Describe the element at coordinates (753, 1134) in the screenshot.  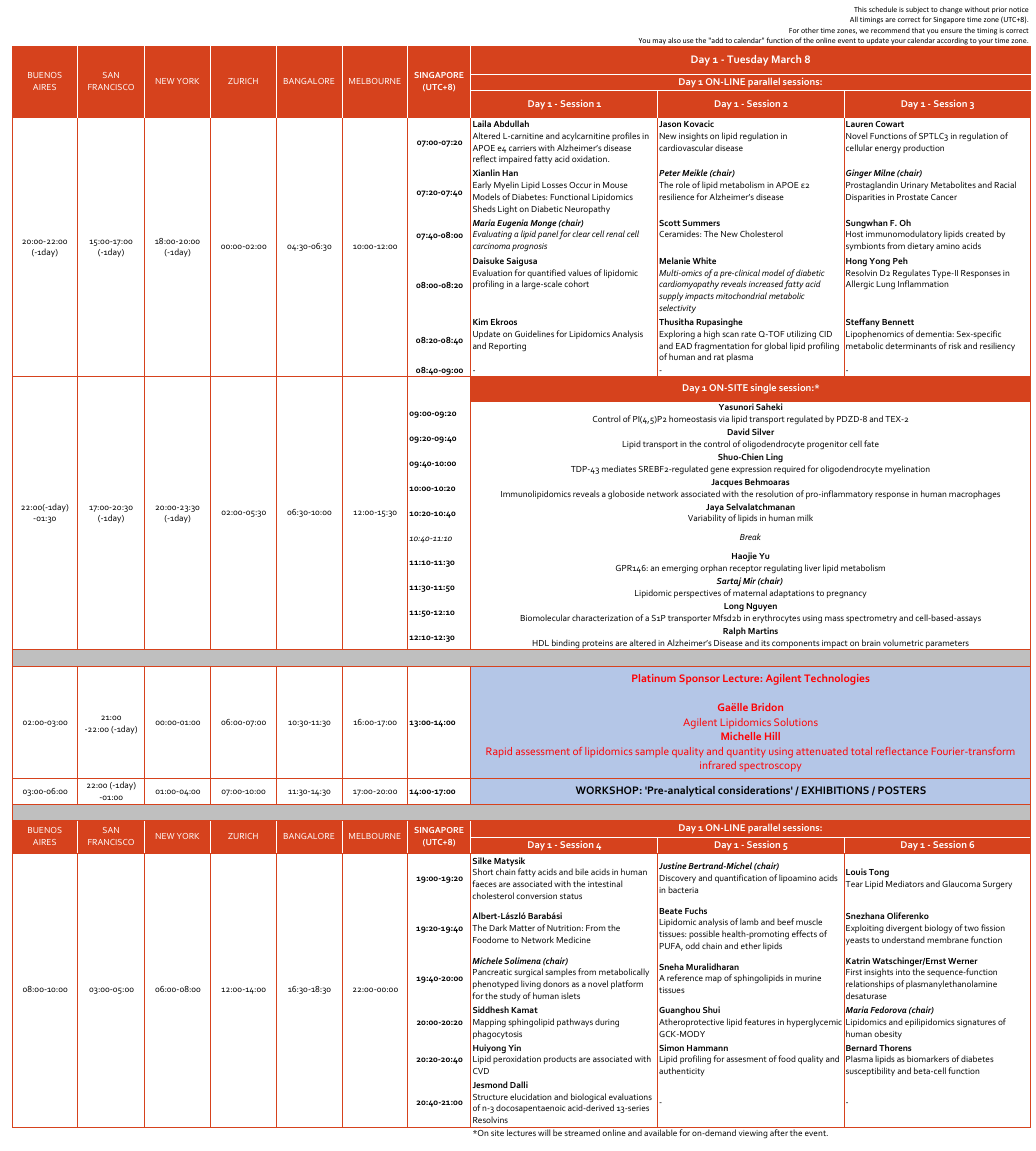
I see `viewing` at that location.
